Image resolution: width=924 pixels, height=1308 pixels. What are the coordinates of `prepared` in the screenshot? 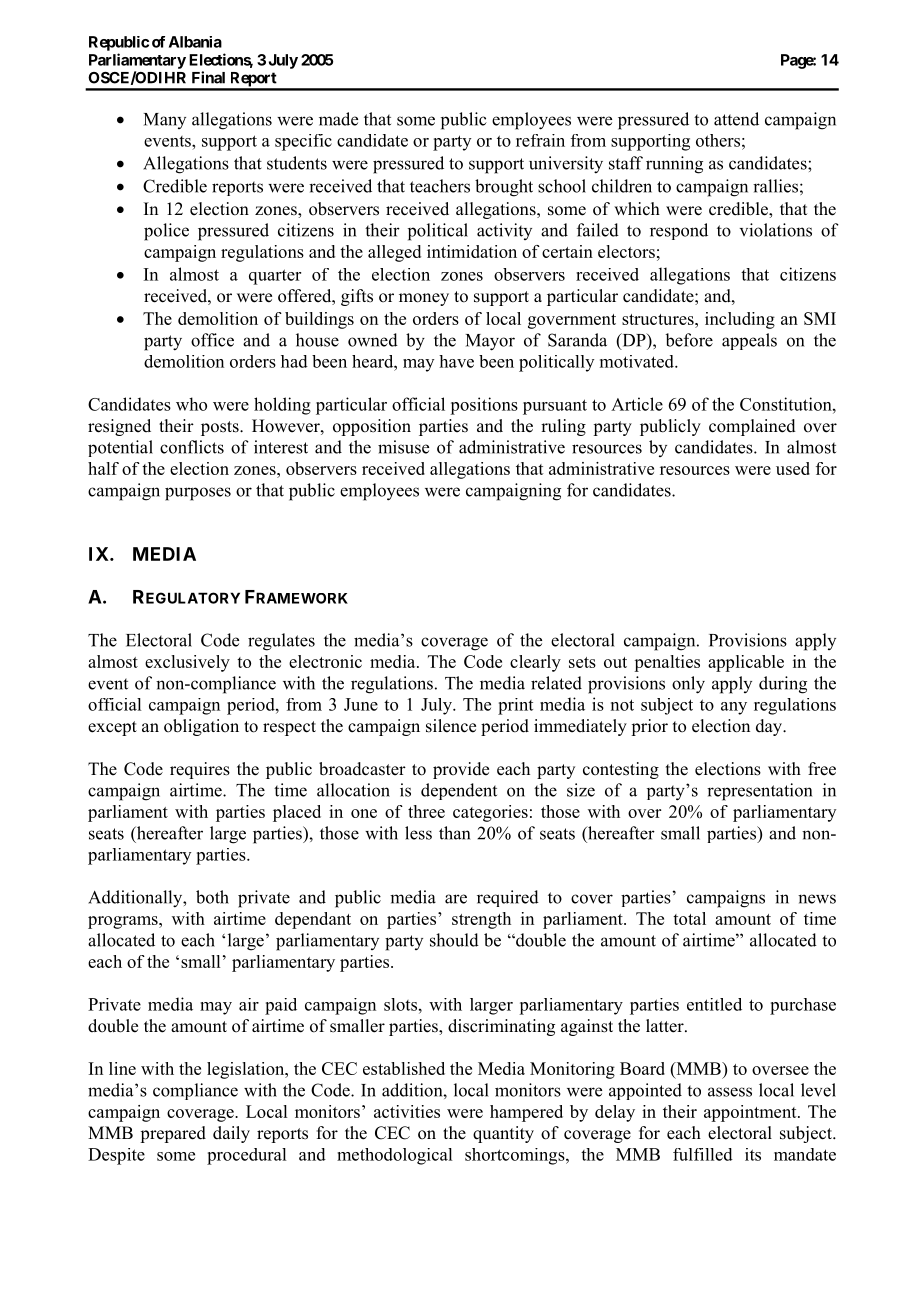 It's located at (173, 1134).
